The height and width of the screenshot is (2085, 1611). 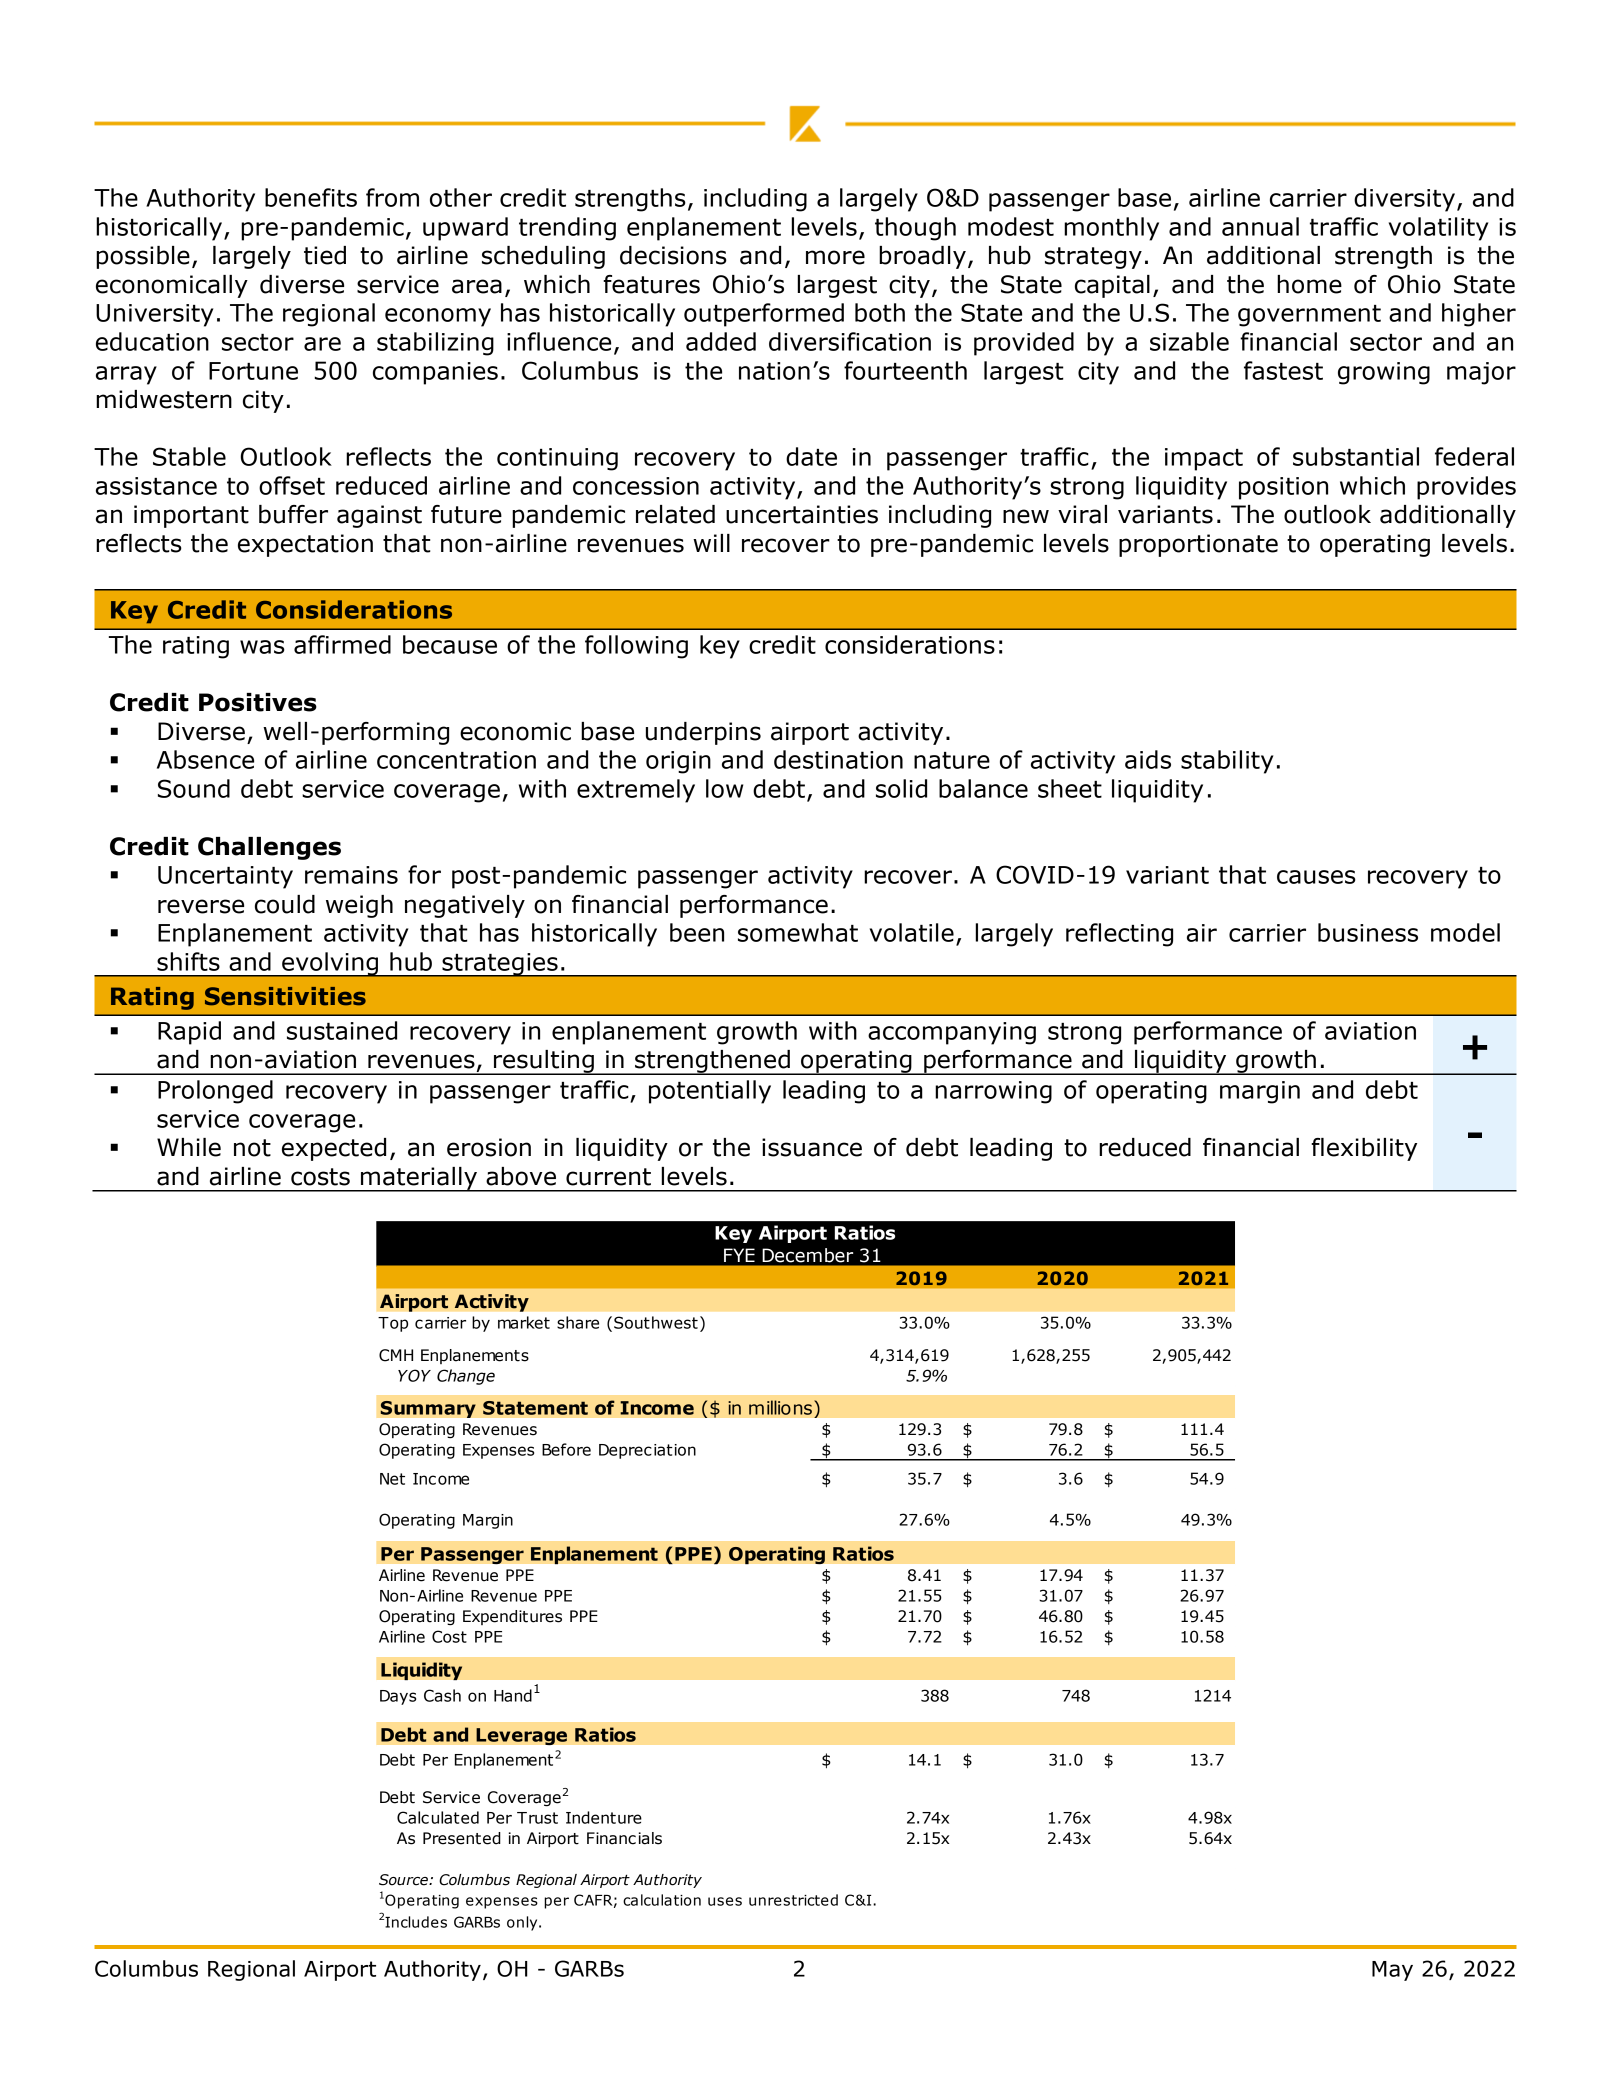 I want to click on solid, so click(x=901, y=788).
